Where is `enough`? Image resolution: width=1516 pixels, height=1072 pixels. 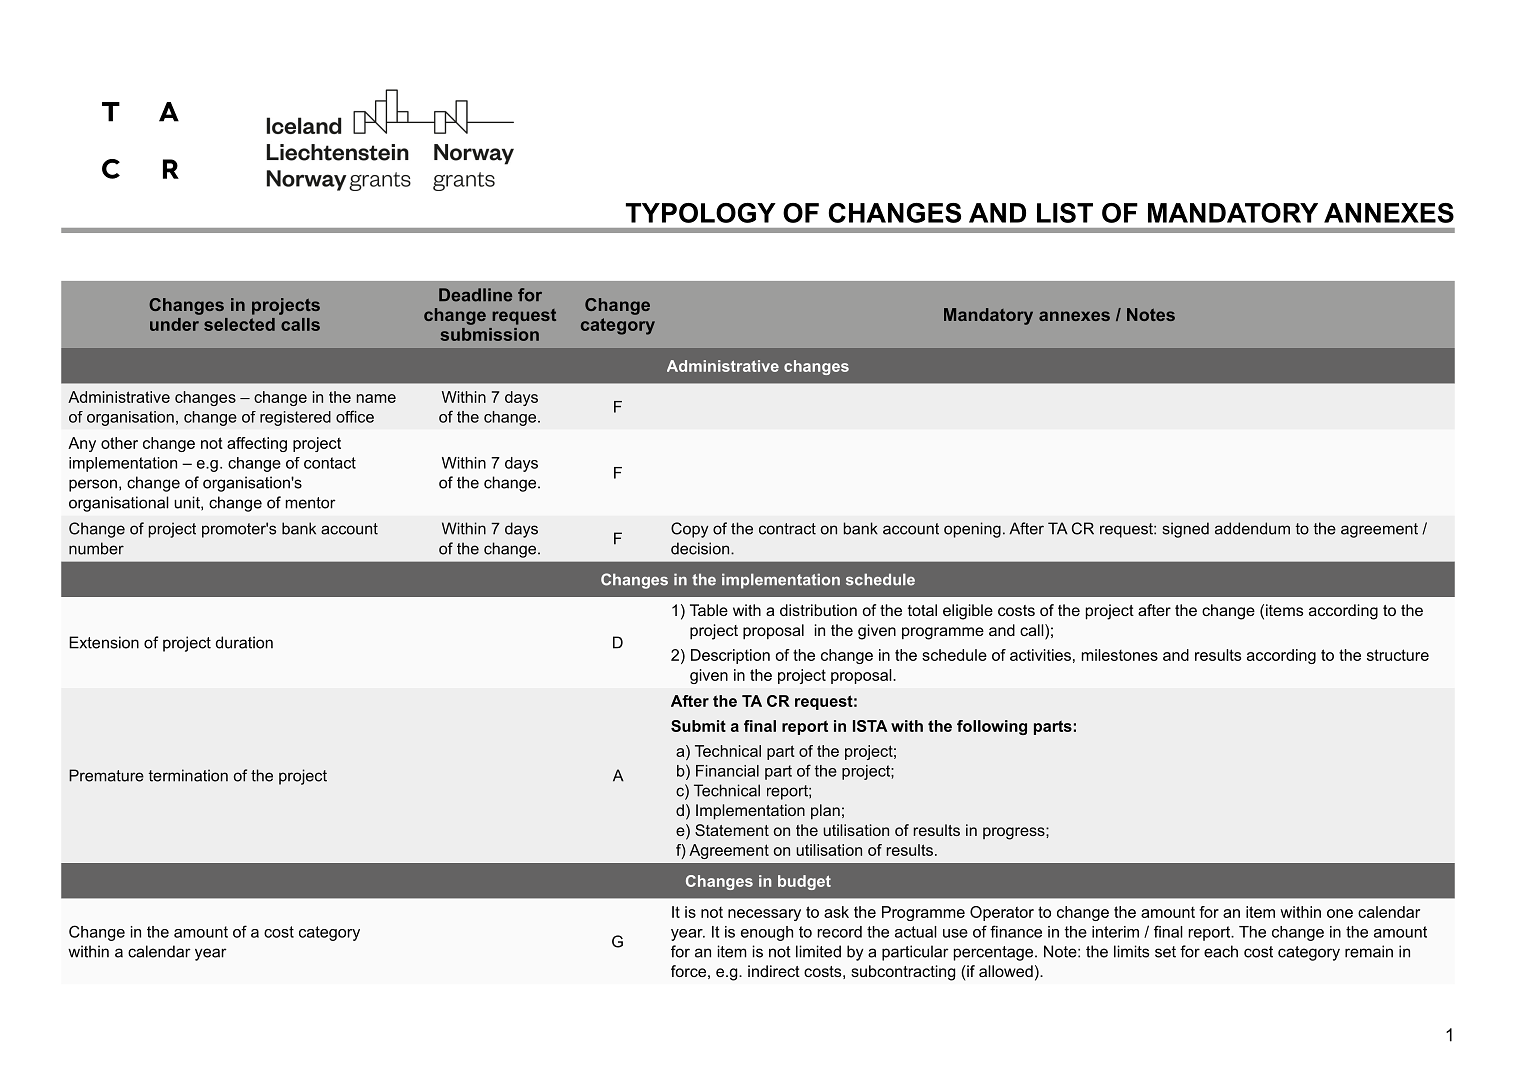 enough is located at coordinates (767, 933).
